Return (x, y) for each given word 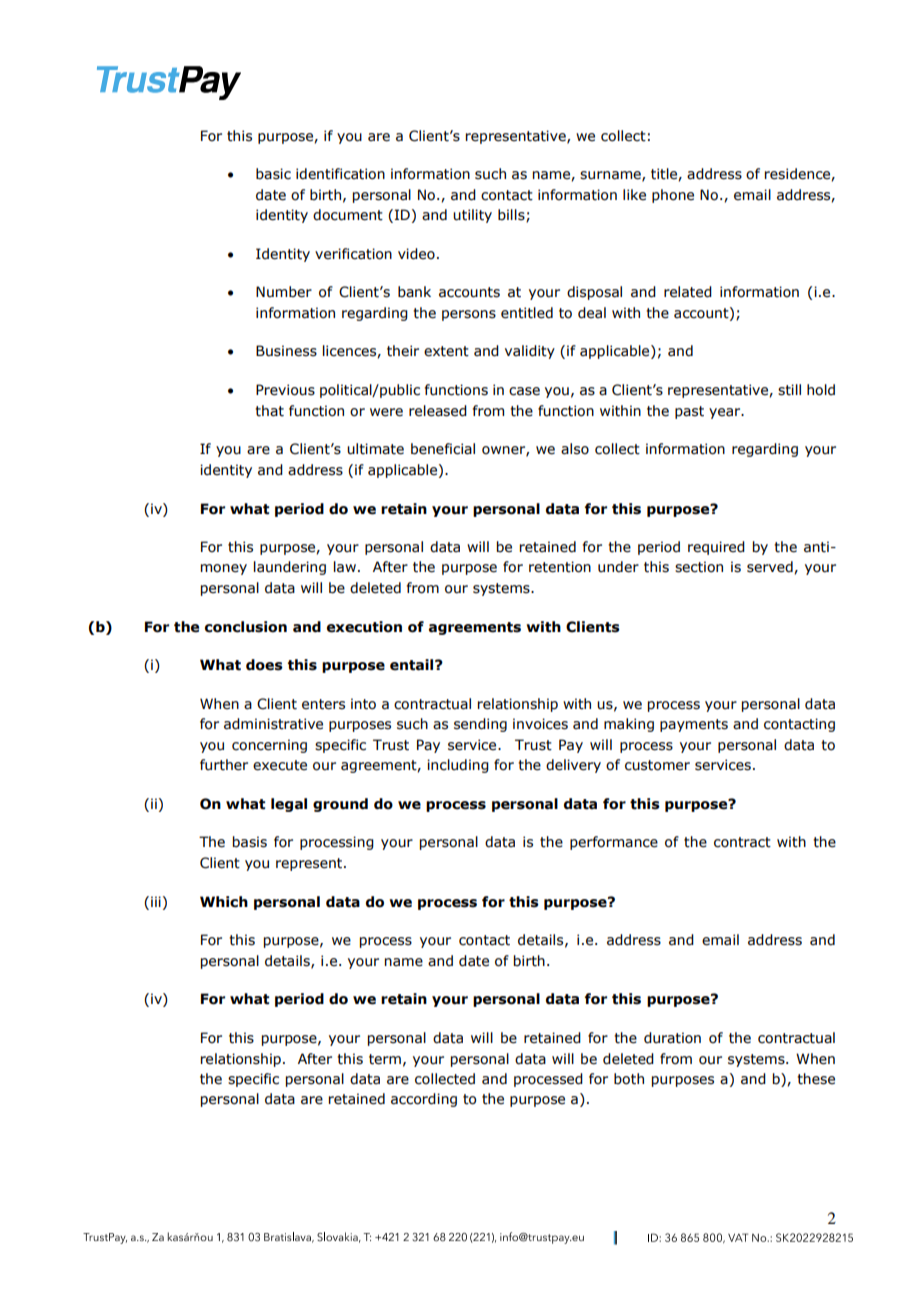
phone (673, 196)
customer (657, 765)
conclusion (246, 627)
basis (250, 842)
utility (472, 216)
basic (273, 174)
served (771, 567)
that (269, 411)
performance (614, 843)
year (726, 413)
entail (413, 665)
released (438, 411)
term (385, 1059)
